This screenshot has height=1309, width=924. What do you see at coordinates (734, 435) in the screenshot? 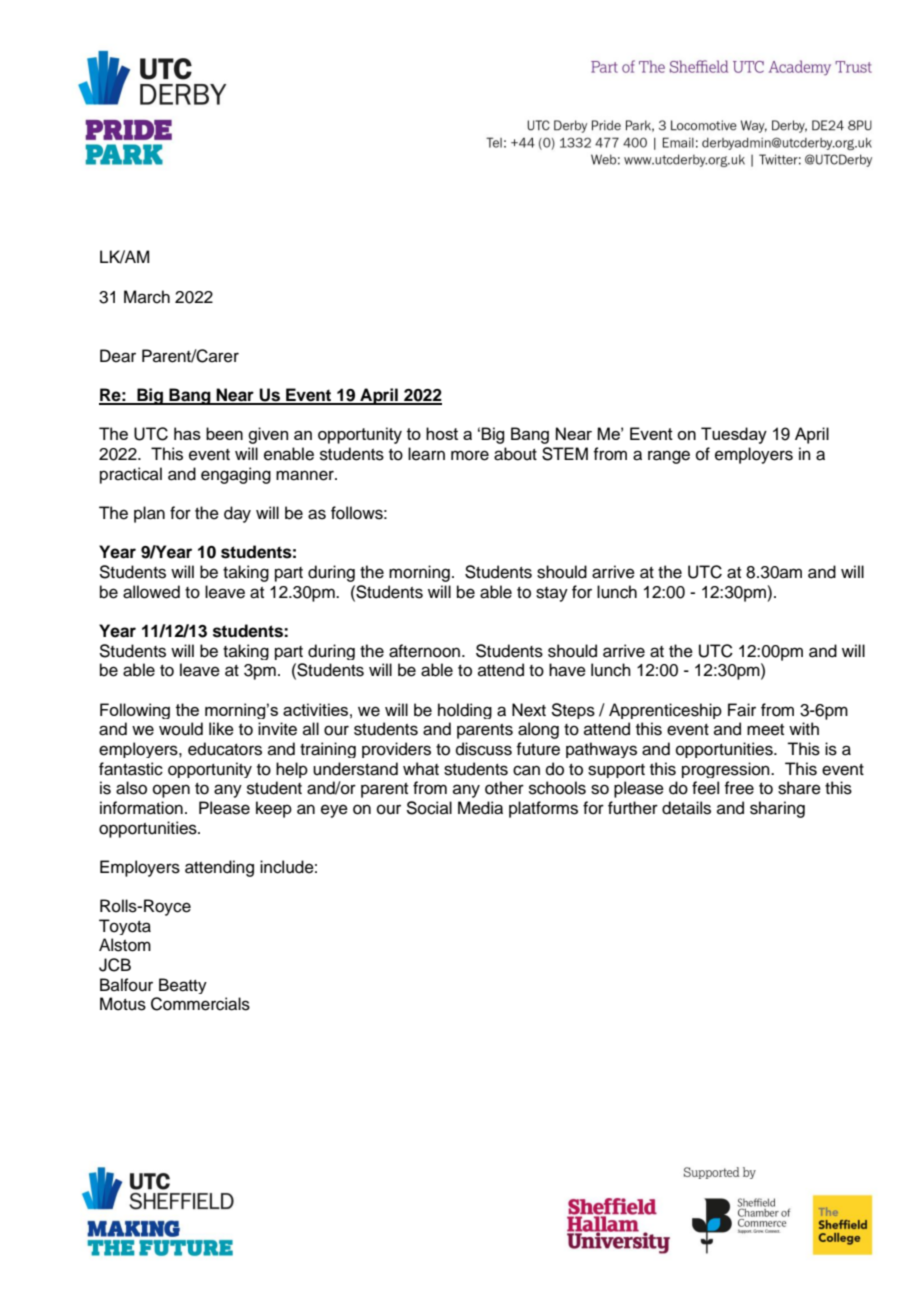
I see `Tuesday` at bounding box center [734, 435].
